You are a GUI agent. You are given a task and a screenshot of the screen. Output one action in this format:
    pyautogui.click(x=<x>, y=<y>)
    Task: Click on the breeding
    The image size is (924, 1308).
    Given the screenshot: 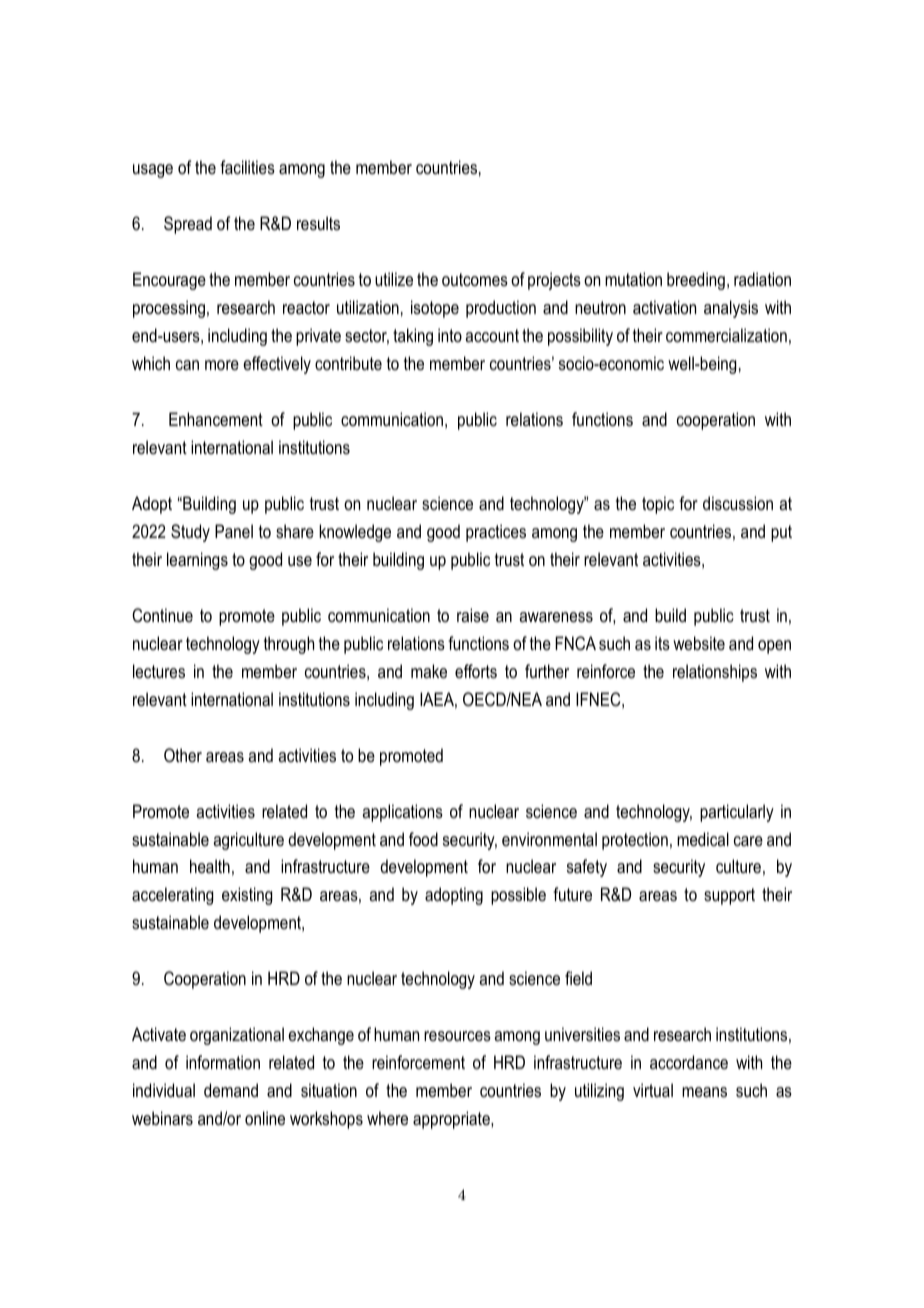 What is the action you would take?
    pyautogui.click(x=696, y=281)
